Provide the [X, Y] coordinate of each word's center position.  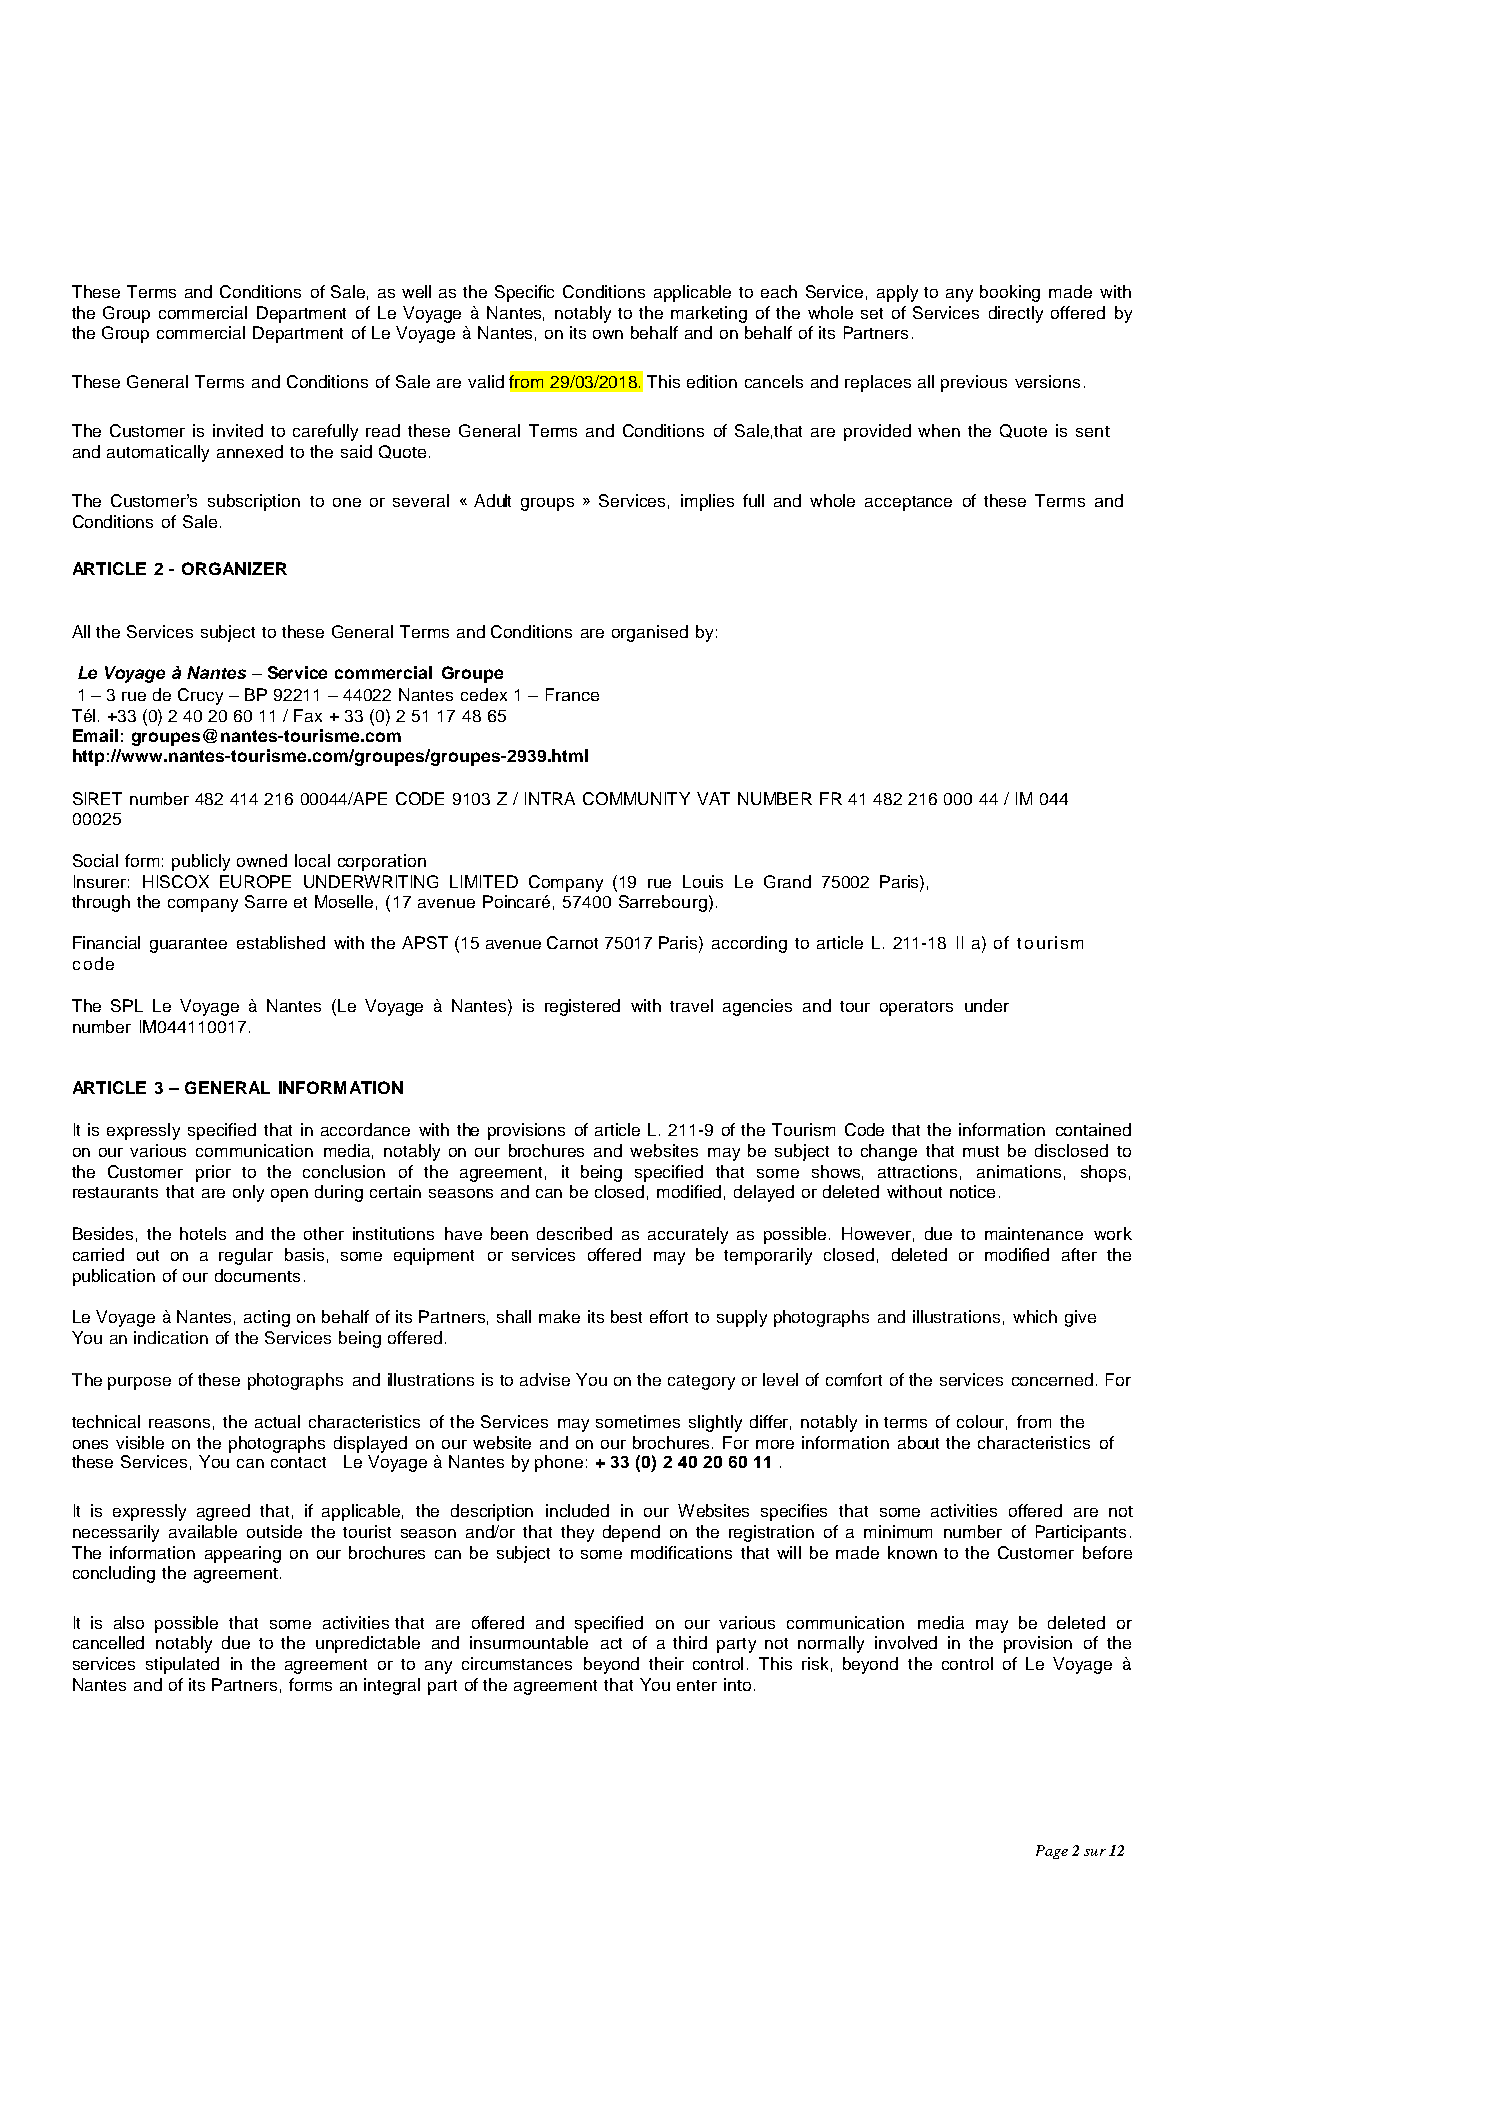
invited [238, 430]
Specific [524, 293]
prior [213, 1173]
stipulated [182, 1665]
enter [697, 1685]
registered [582, 1007]
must [981, 1151]
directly [1016, 314]
